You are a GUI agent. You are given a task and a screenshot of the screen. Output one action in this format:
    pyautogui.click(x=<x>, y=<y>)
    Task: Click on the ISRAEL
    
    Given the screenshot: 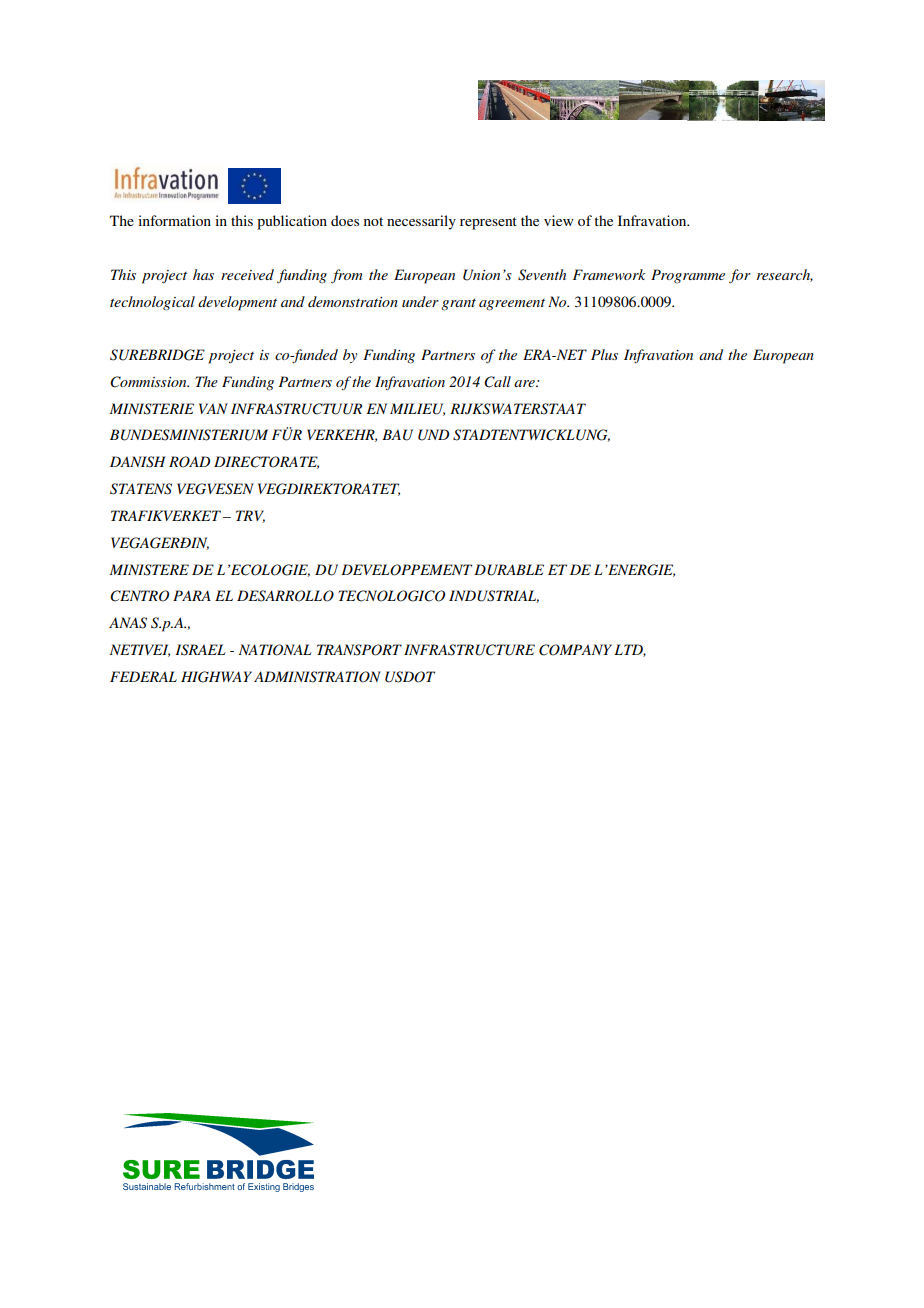 What is the action you would take?
    pyautogui.click(x=200, y=650)
